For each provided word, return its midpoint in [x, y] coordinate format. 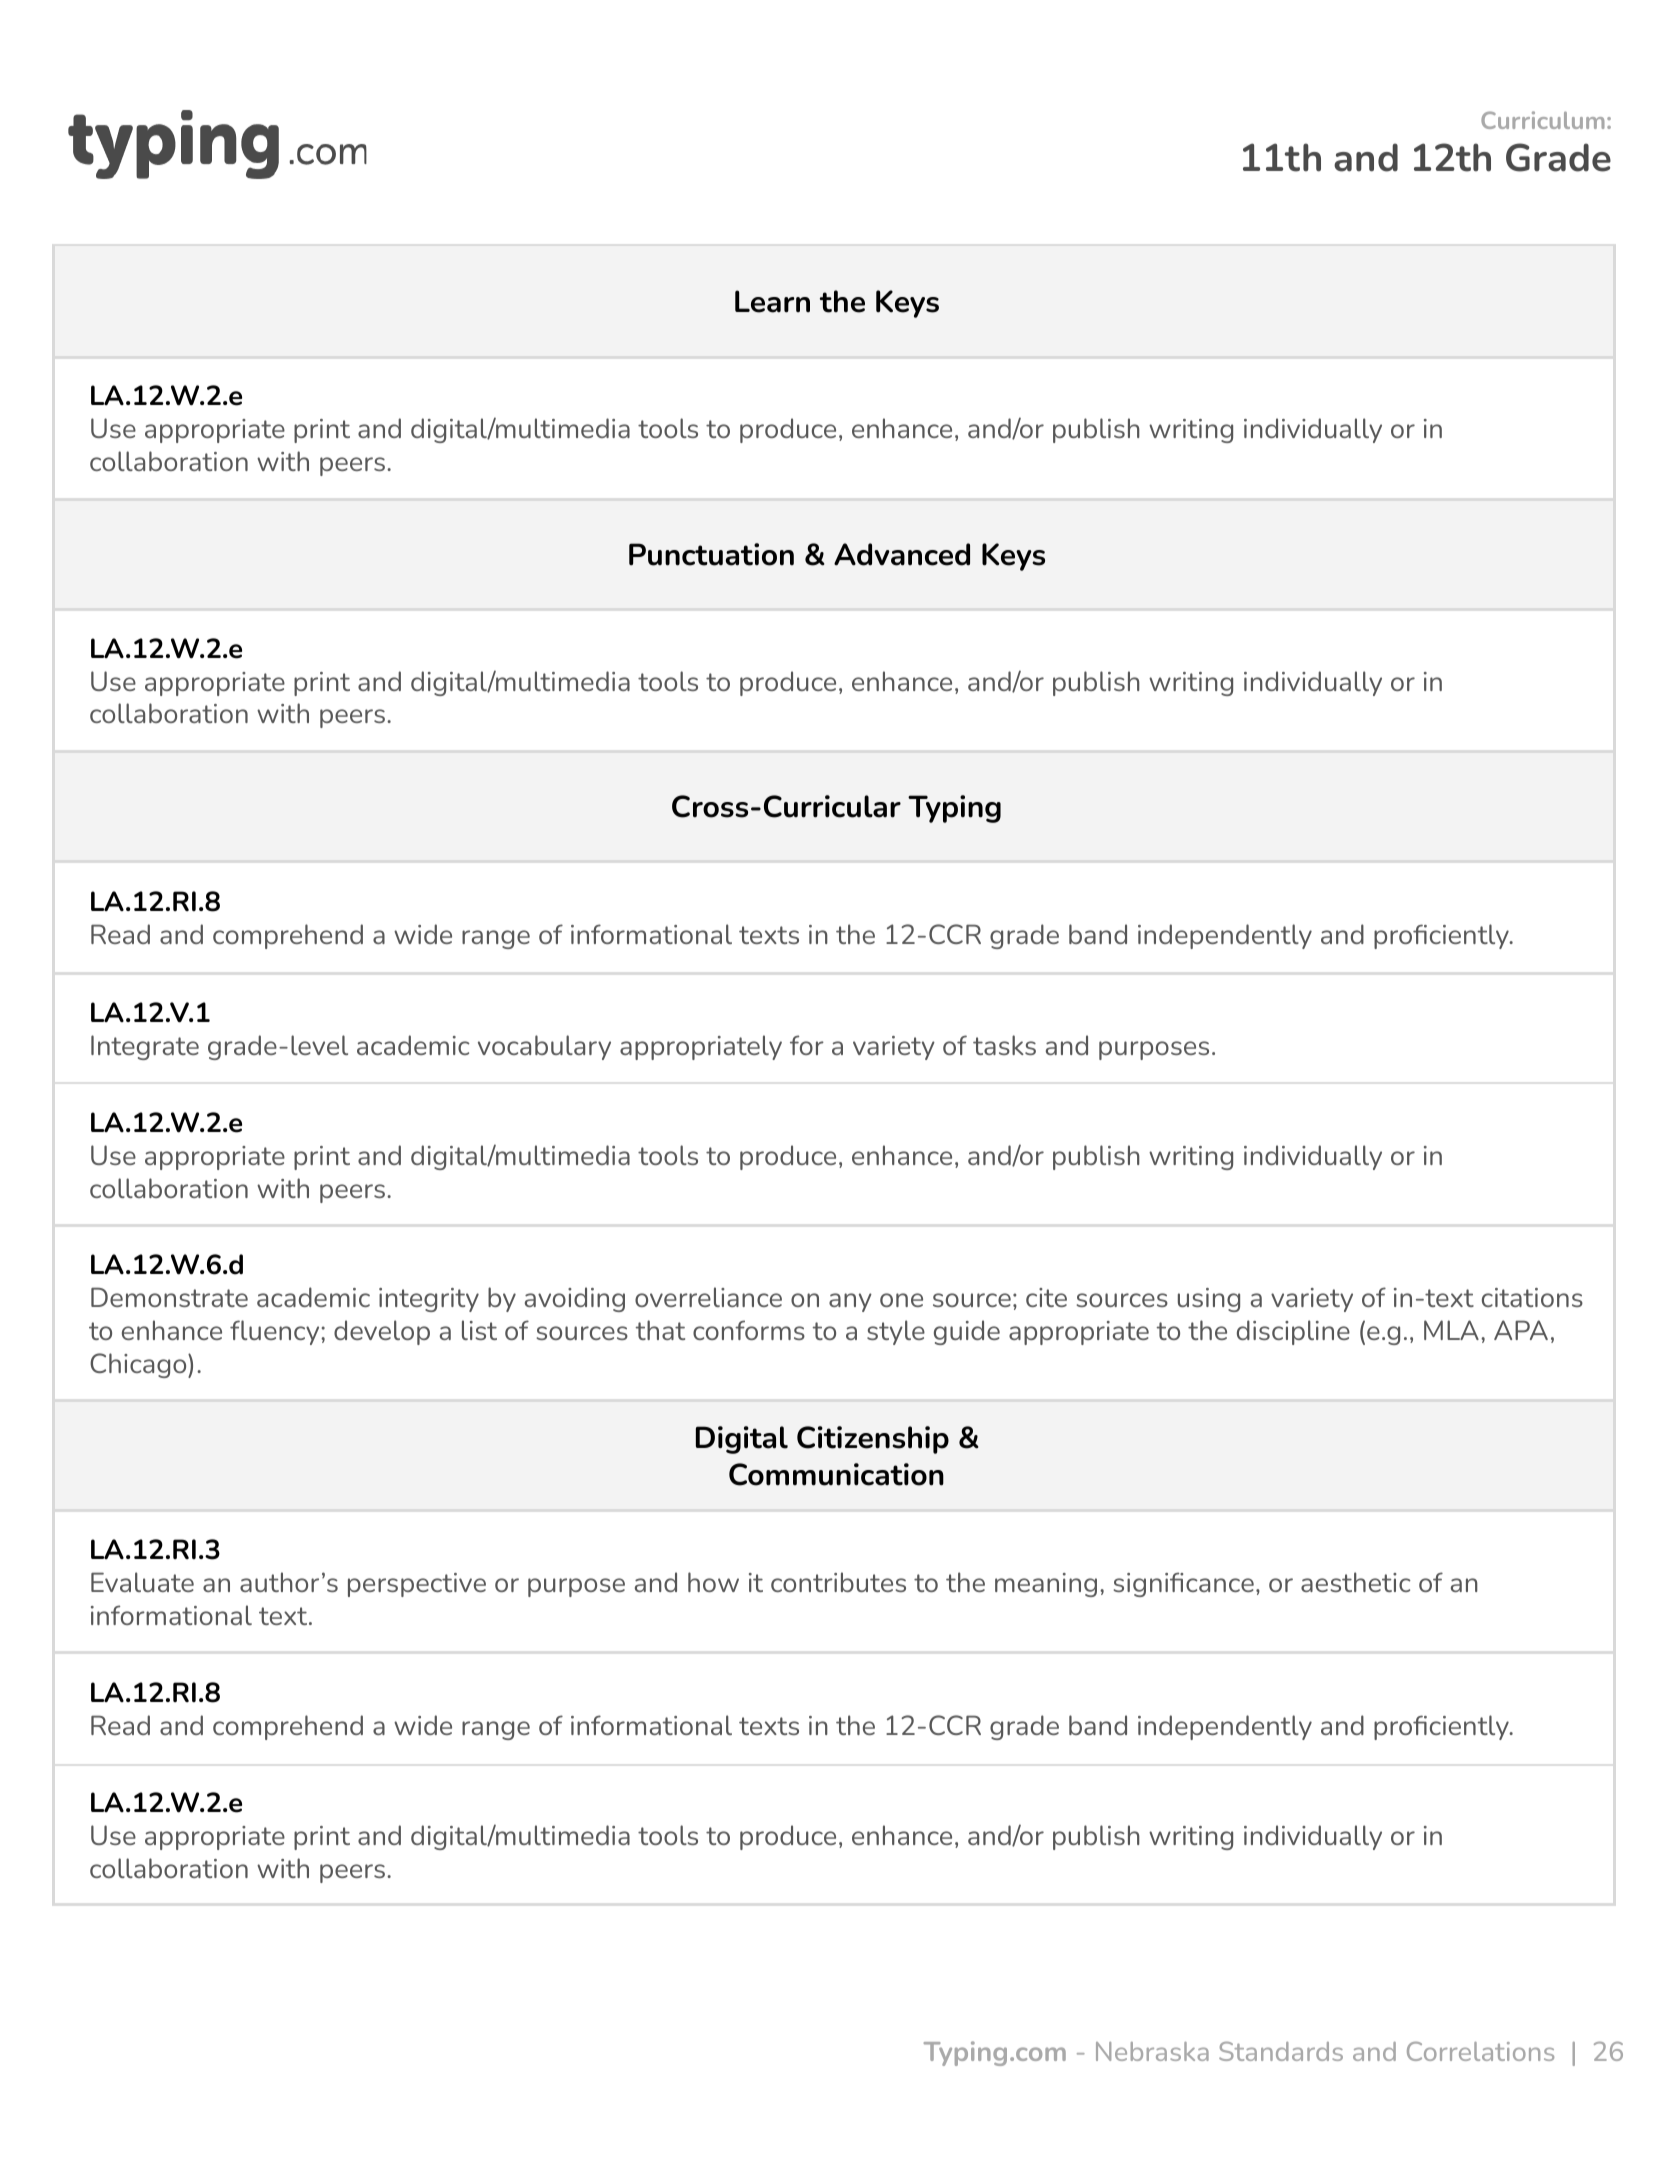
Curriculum [1542, 120]
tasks [1004, 1045]
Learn [772, 301]
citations [1532, 1297]
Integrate [145, 1047]
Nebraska [1152, 2051]
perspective [417, 1585]
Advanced [902, 554]
